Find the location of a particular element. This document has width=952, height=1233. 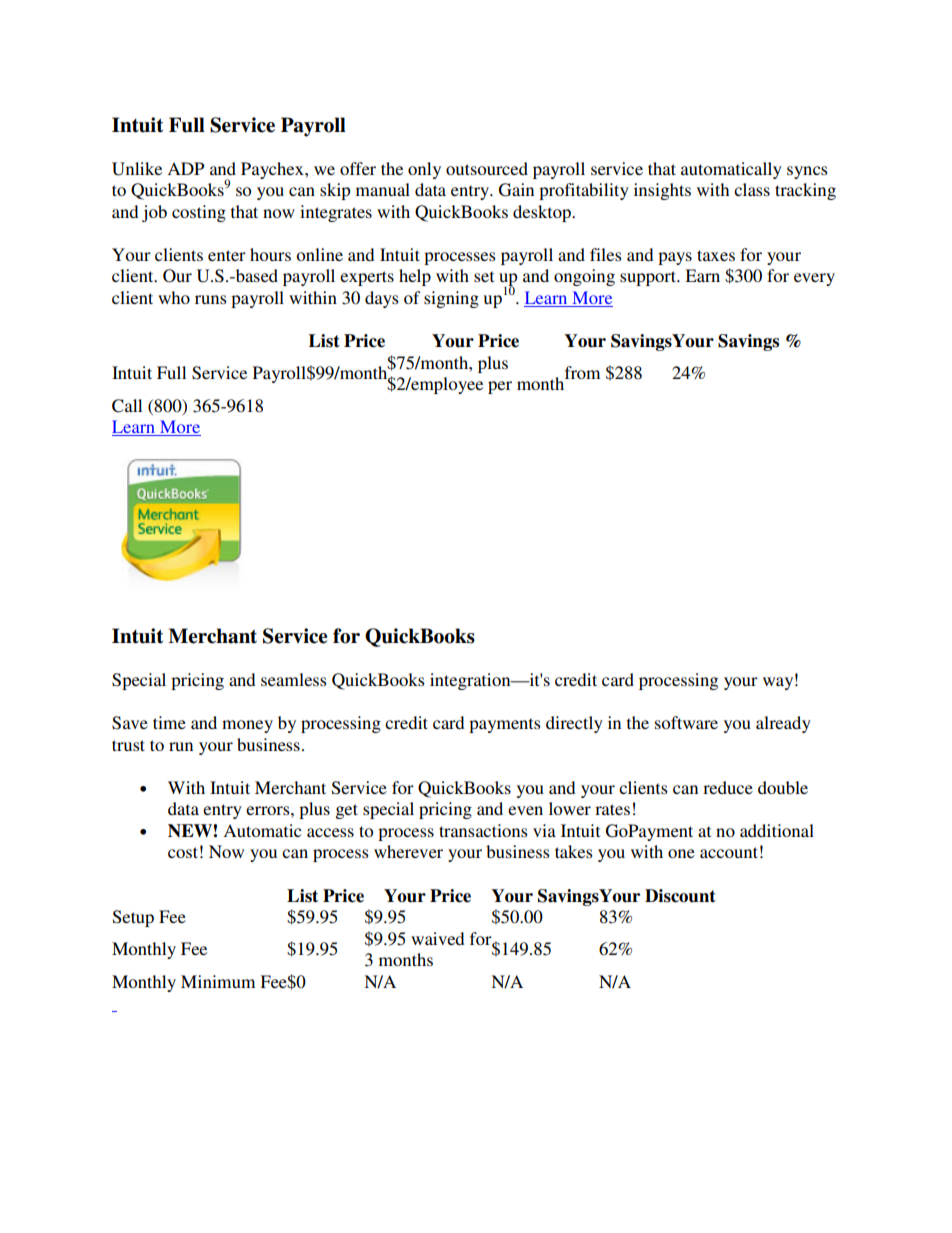

Discount is located at coordinates (680, 896).
